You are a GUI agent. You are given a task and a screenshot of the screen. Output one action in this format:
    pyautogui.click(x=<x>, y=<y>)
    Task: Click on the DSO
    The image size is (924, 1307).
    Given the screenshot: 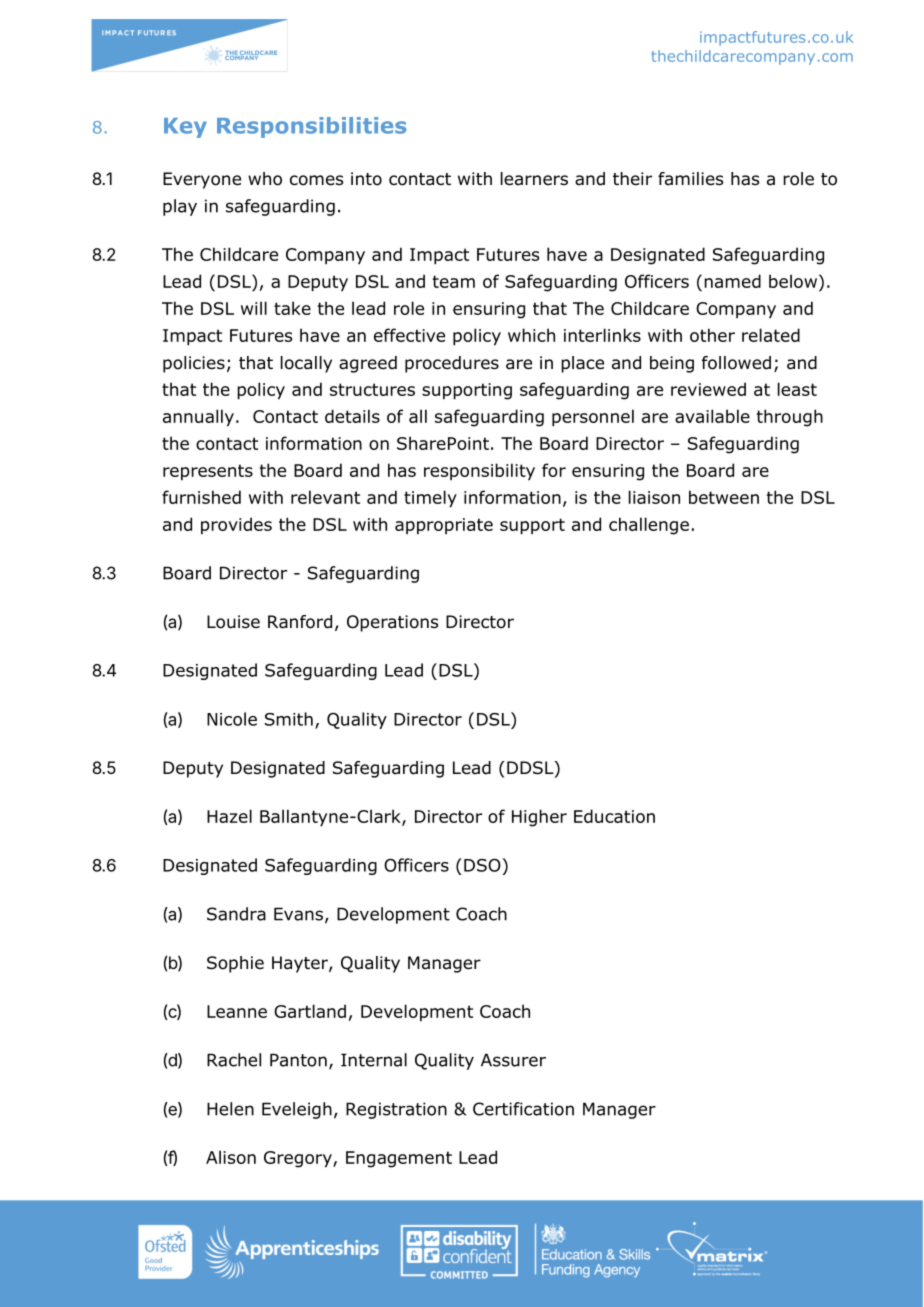 What is the action you would take?
    pyautogui.click(x=482, y=865)
